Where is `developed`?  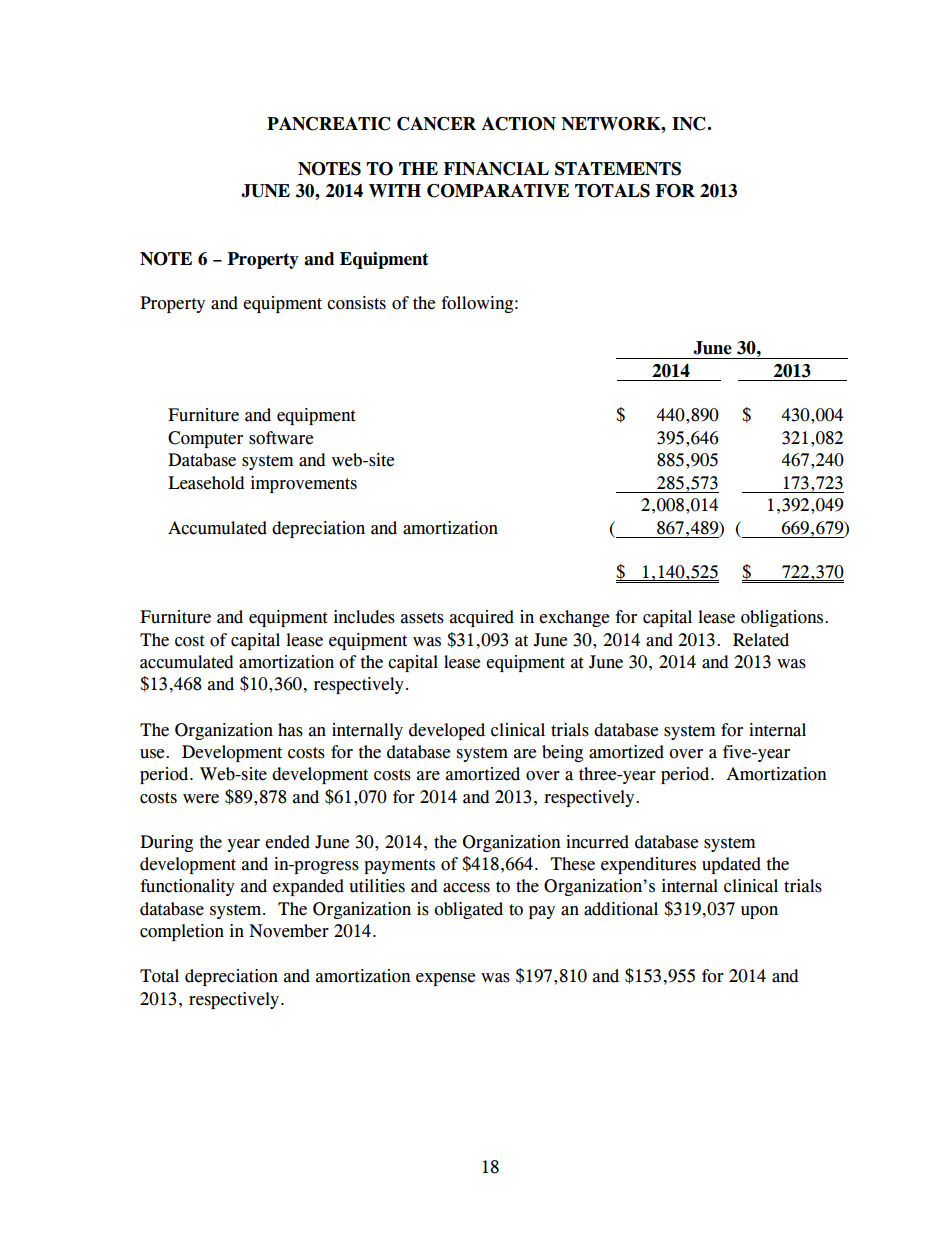 developed is located at coordinates (447, 731).
